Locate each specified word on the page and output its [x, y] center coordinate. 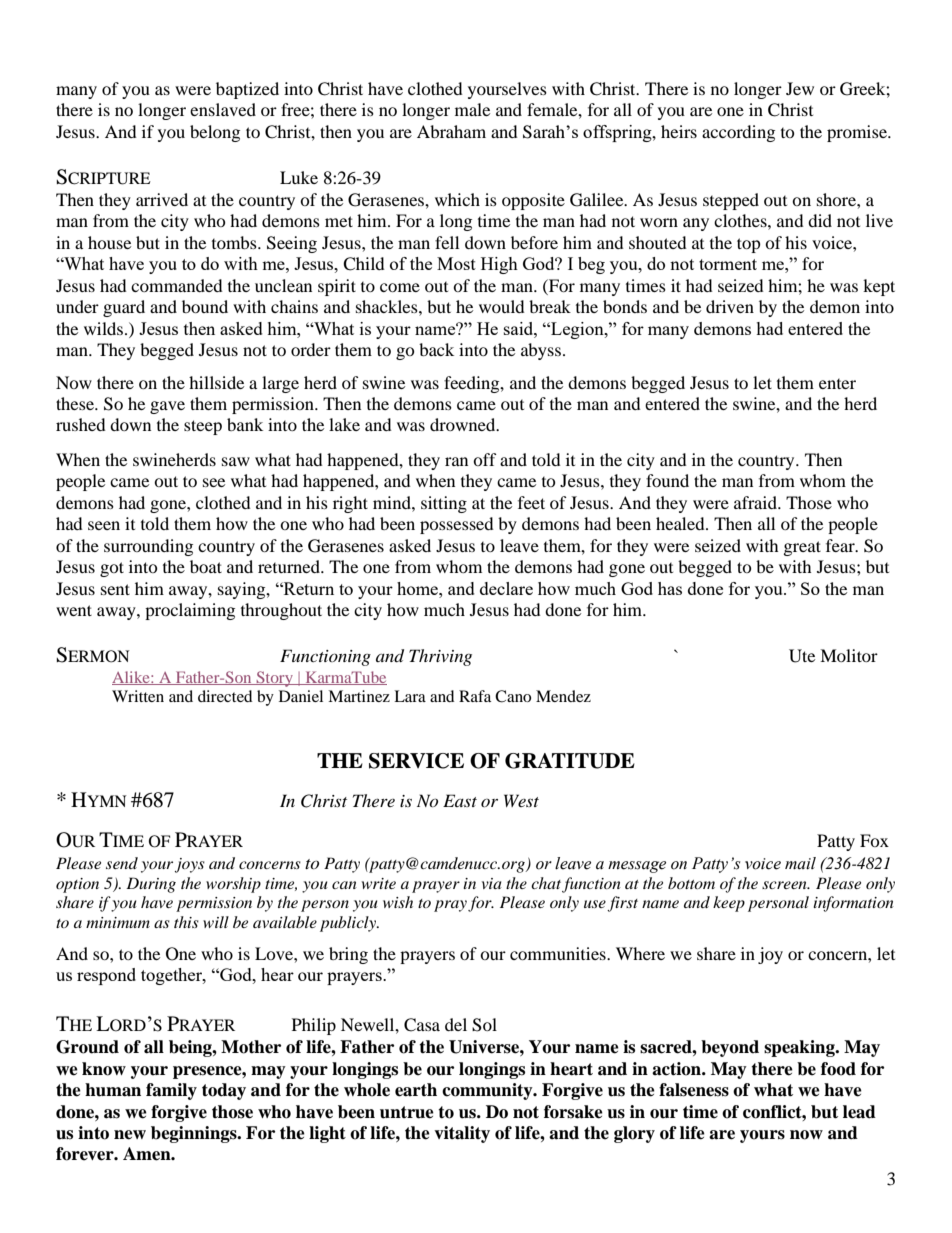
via [492, 883]
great [802, 548]
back [436, 349]
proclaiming [190, 611]
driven [730, 306]
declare [506, 588]
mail [800, 863]
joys [190, 865]
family [171, 1091]
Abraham [451, 131]
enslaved [223, 109]
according [738, 133]
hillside [216, 382]
